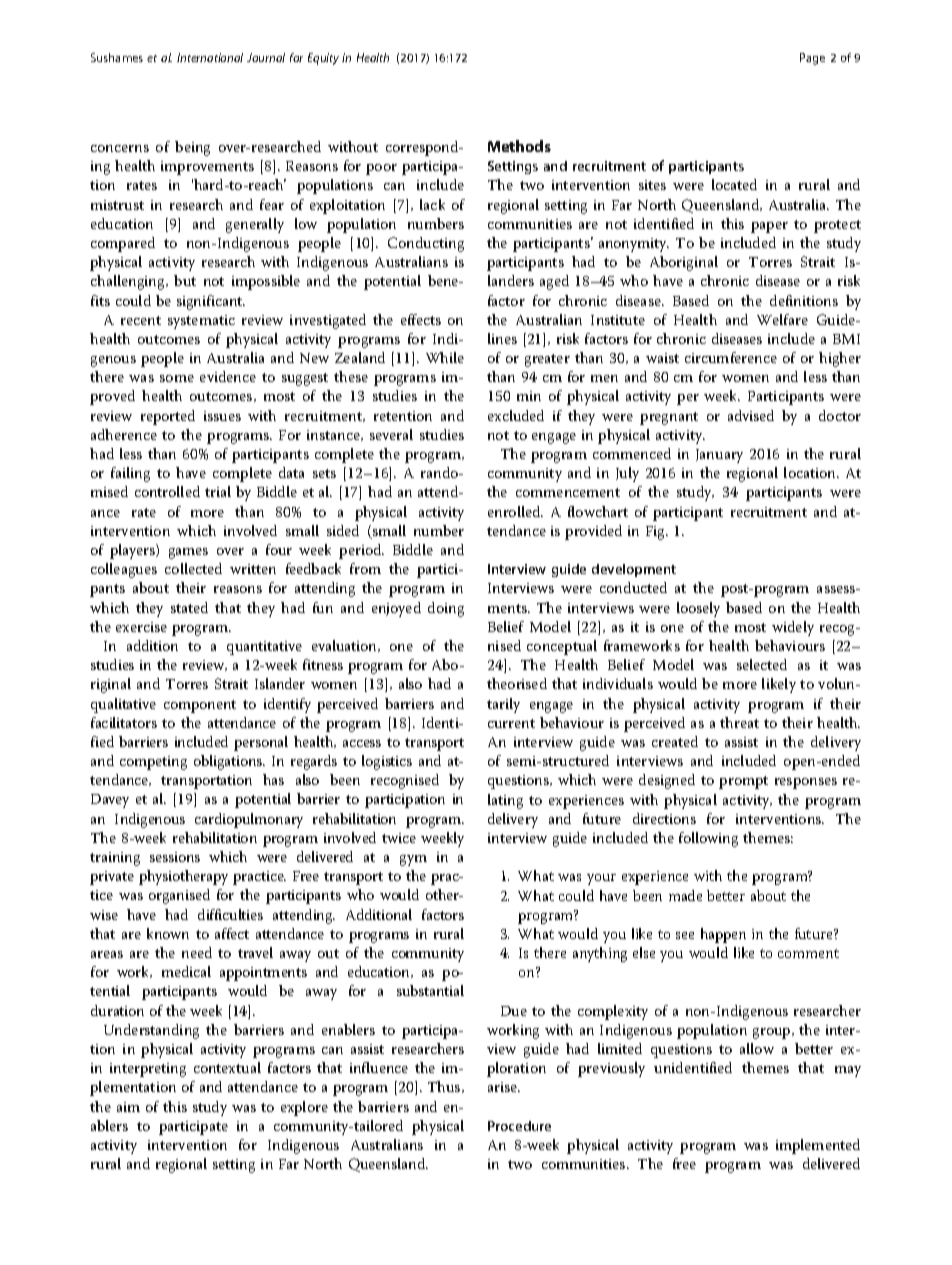 Image resolution: width=952 pixels, height=1265 pixels. What do you see at coordinates (793, 628) in the image?
I see `widely` at bounding box center [793, 628].
